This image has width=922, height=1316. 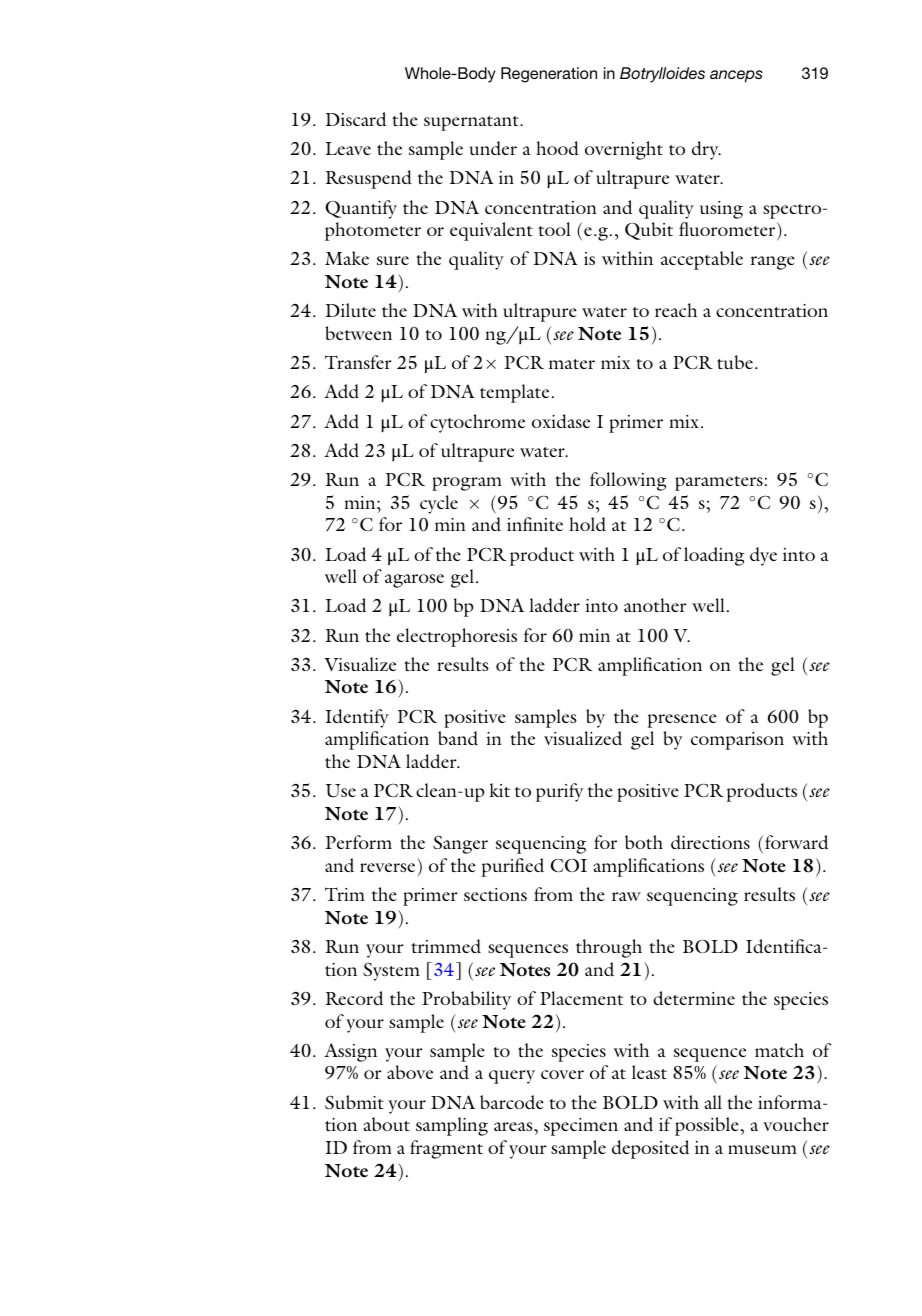 What do you see at coordinates (557, 148) in the image?
I see `hood` at bounding box center [557, 148].
